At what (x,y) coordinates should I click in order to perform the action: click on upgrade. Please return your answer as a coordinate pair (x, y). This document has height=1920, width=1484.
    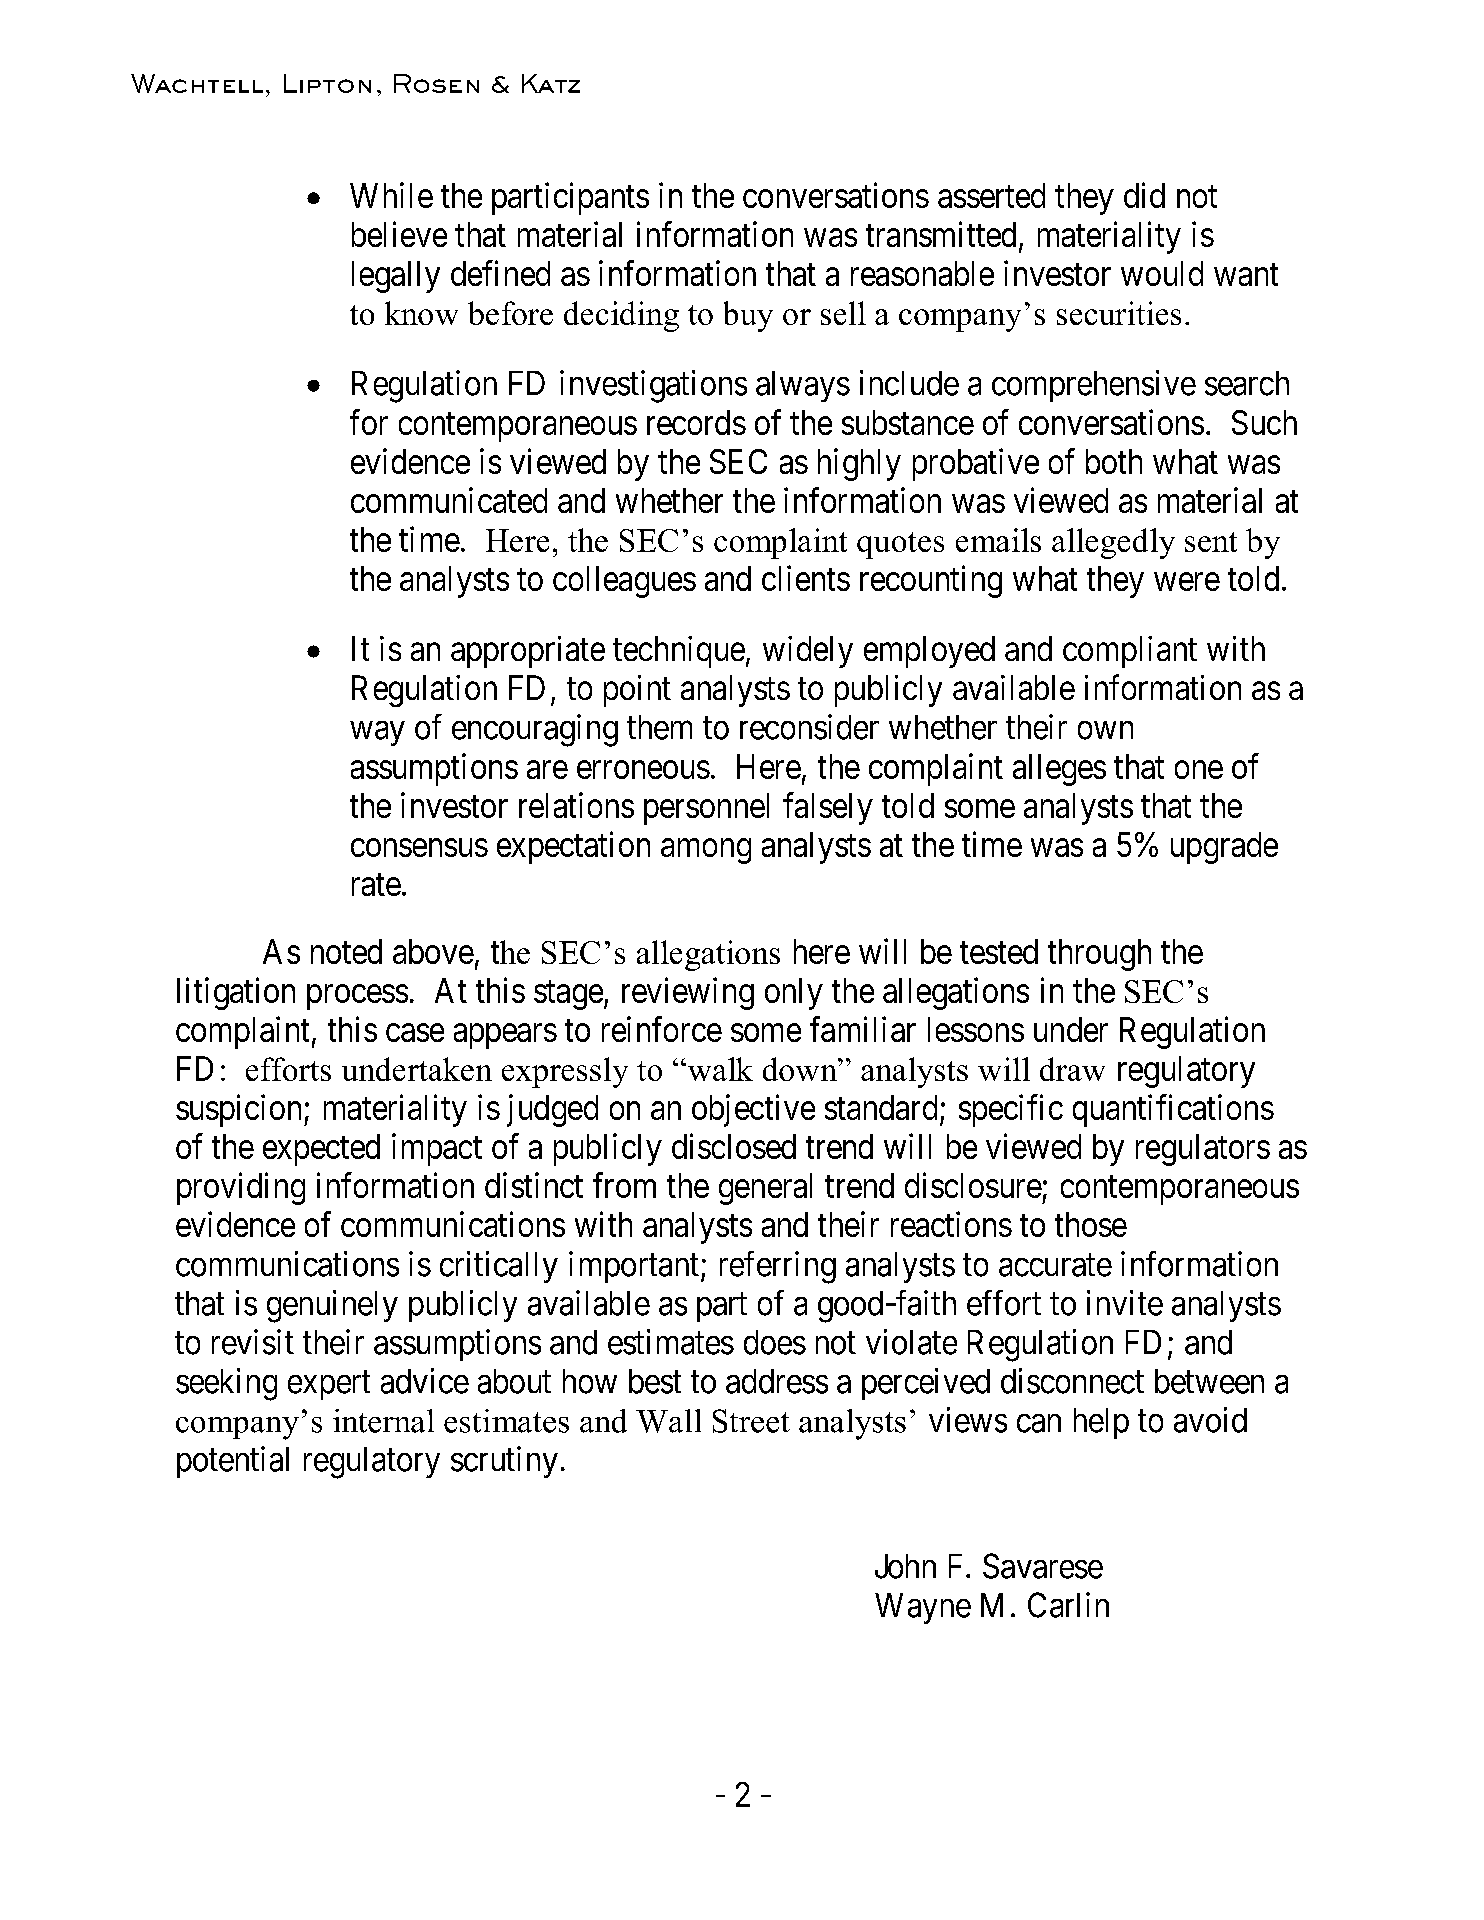
    Looking at the image, I should click on (1224, 848).
